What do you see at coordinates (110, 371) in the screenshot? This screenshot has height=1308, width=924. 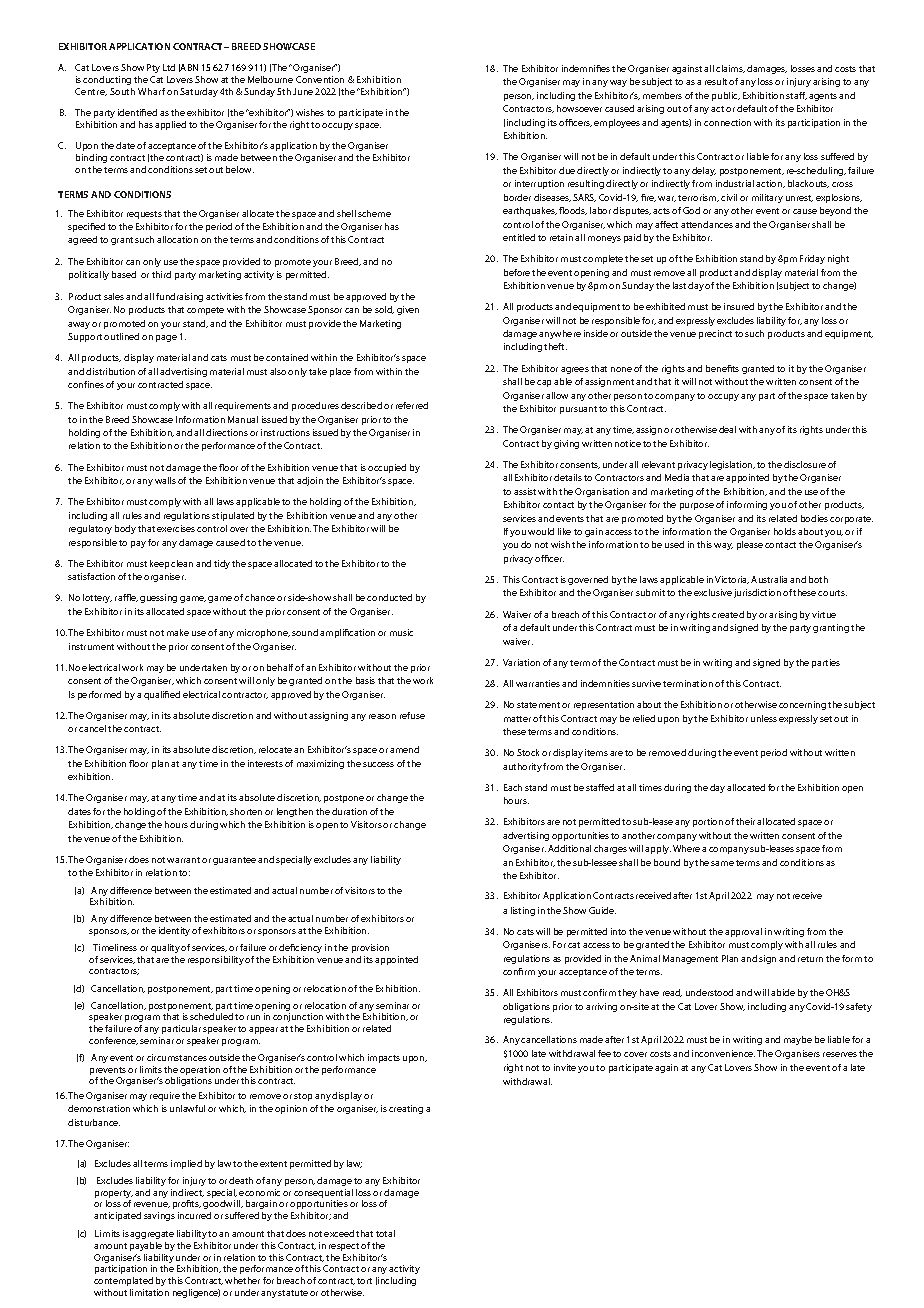 I see `distribution` at bounding box center [110, 371].
